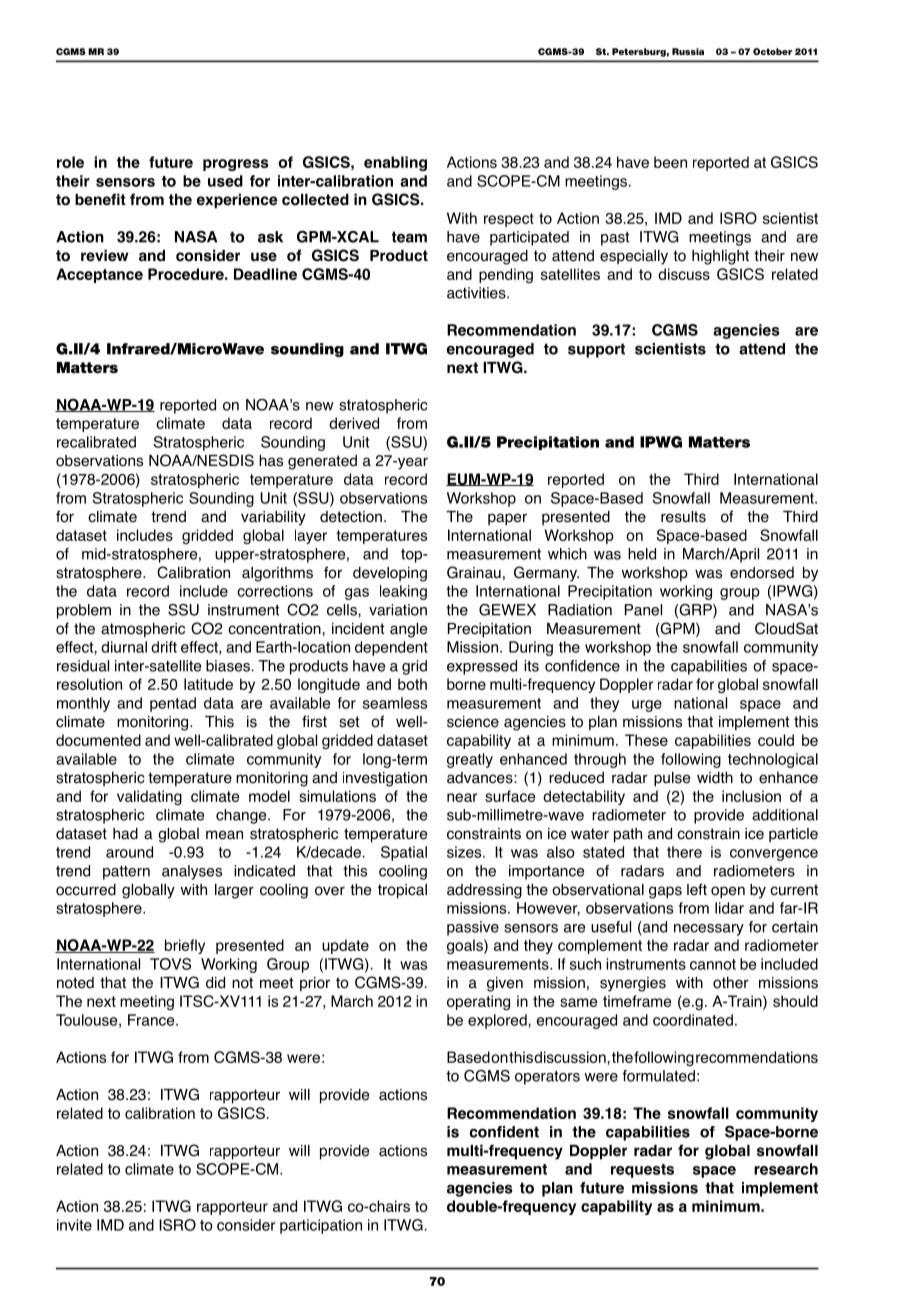 This page has width=924, height=1308. What do you see at coordinates (688, 51) in the page?
I see `Russia` at bounding box center [688, 51].
